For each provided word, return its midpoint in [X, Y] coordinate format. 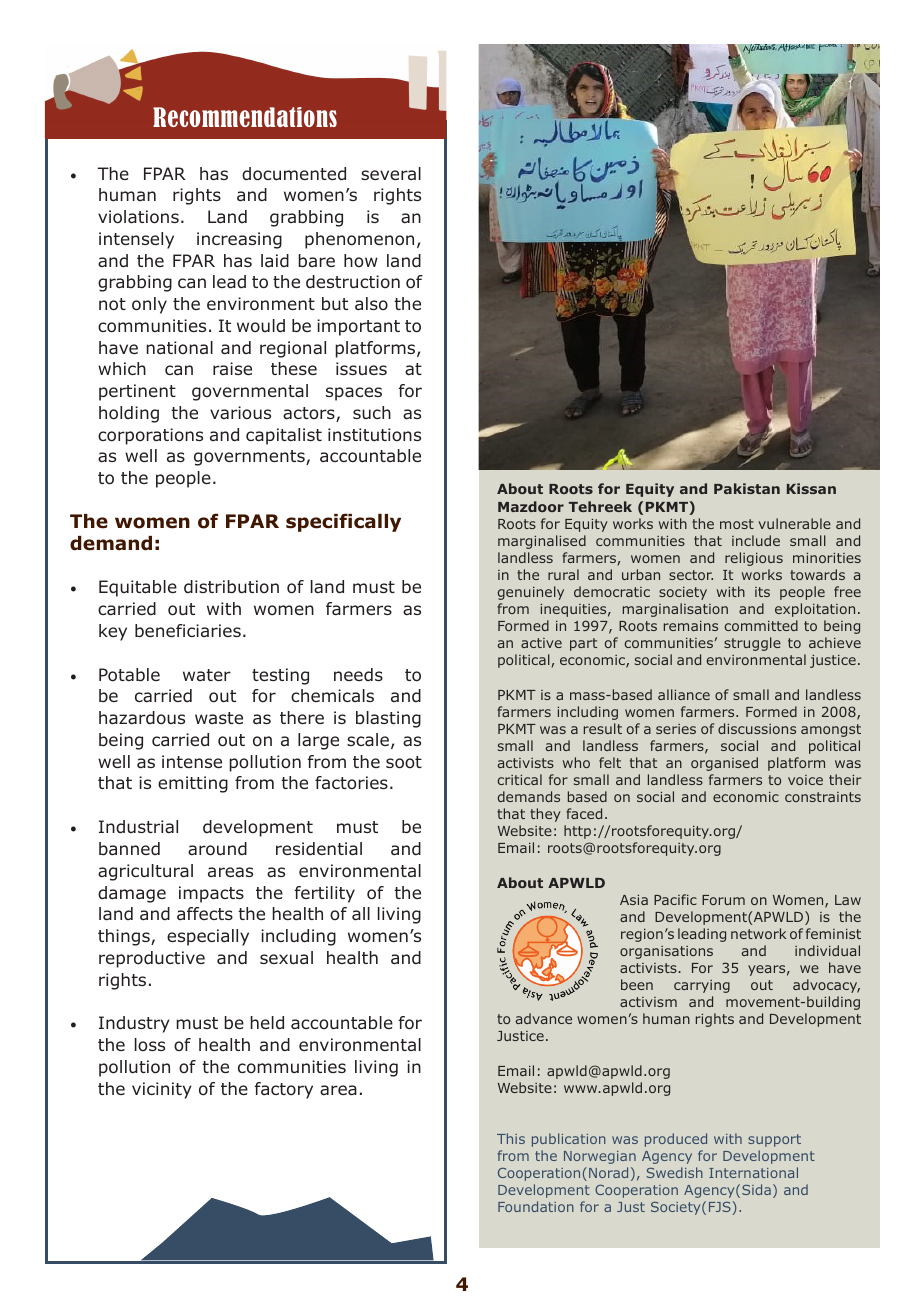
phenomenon [359, 240]
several [391, 173]
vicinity [162, 1090]
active [541, 643]
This [511, 1138]
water [207, 675]
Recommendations [245, 117]
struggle [752, 644]
